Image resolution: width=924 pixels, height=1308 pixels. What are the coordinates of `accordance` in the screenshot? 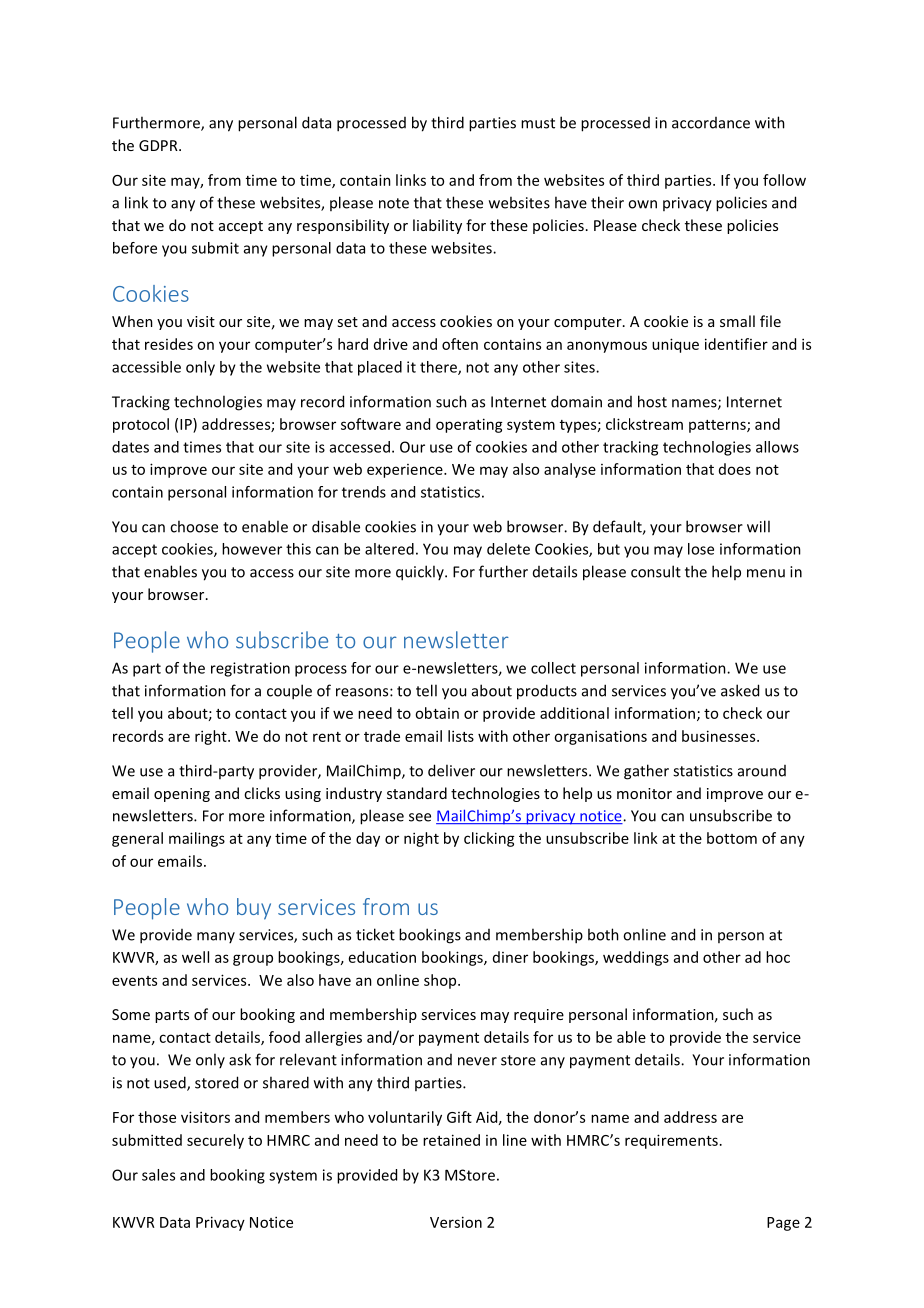 It's located at (711, 123).
